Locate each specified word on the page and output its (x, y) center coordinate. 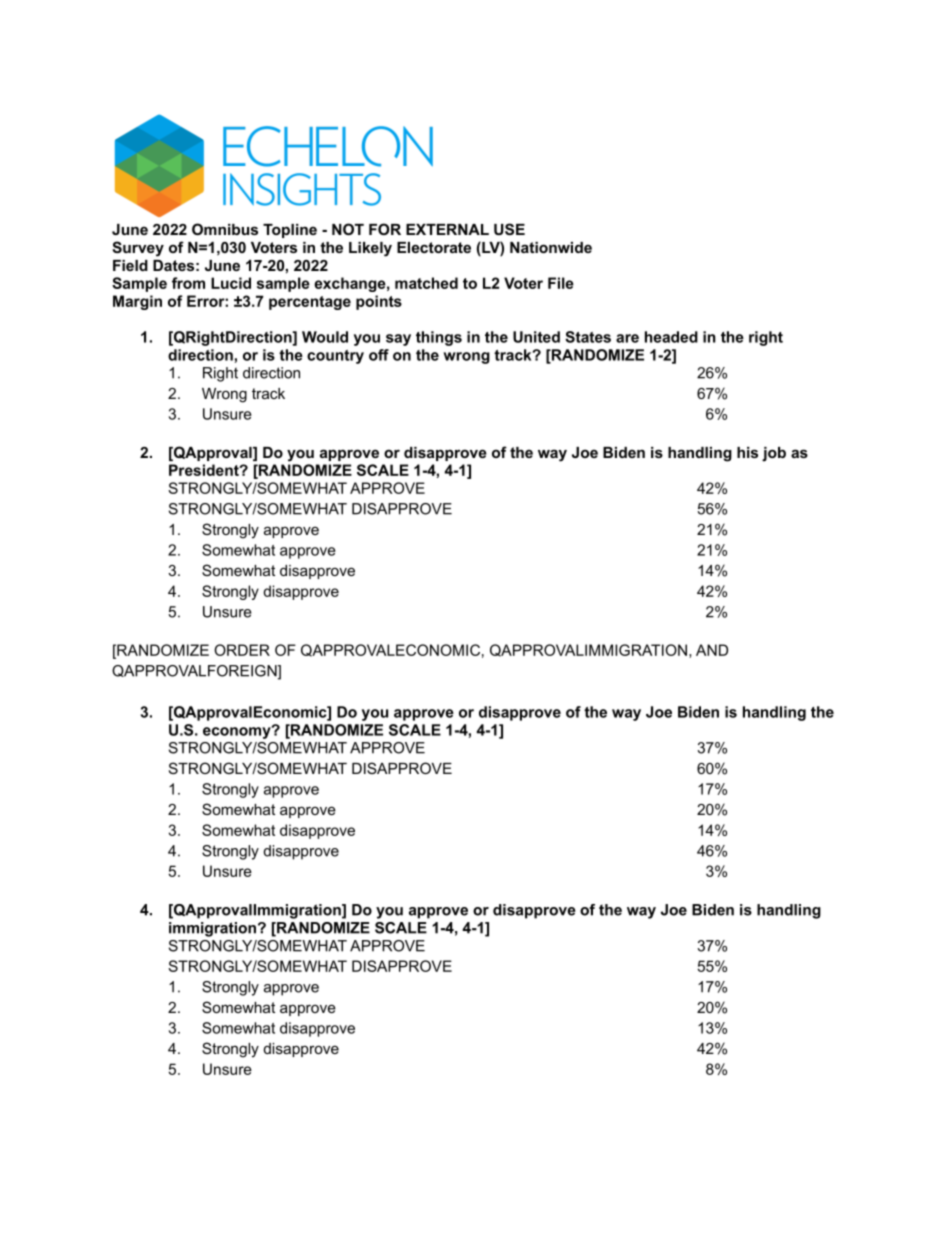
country (335, 357)
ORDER (242, 650)
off (379, 355)
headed (671, 337)
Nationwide (551, 247)
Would (325, 337)
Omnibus (225, 229)
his (747, 452)
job (774, 454)
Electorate (434, 247)
